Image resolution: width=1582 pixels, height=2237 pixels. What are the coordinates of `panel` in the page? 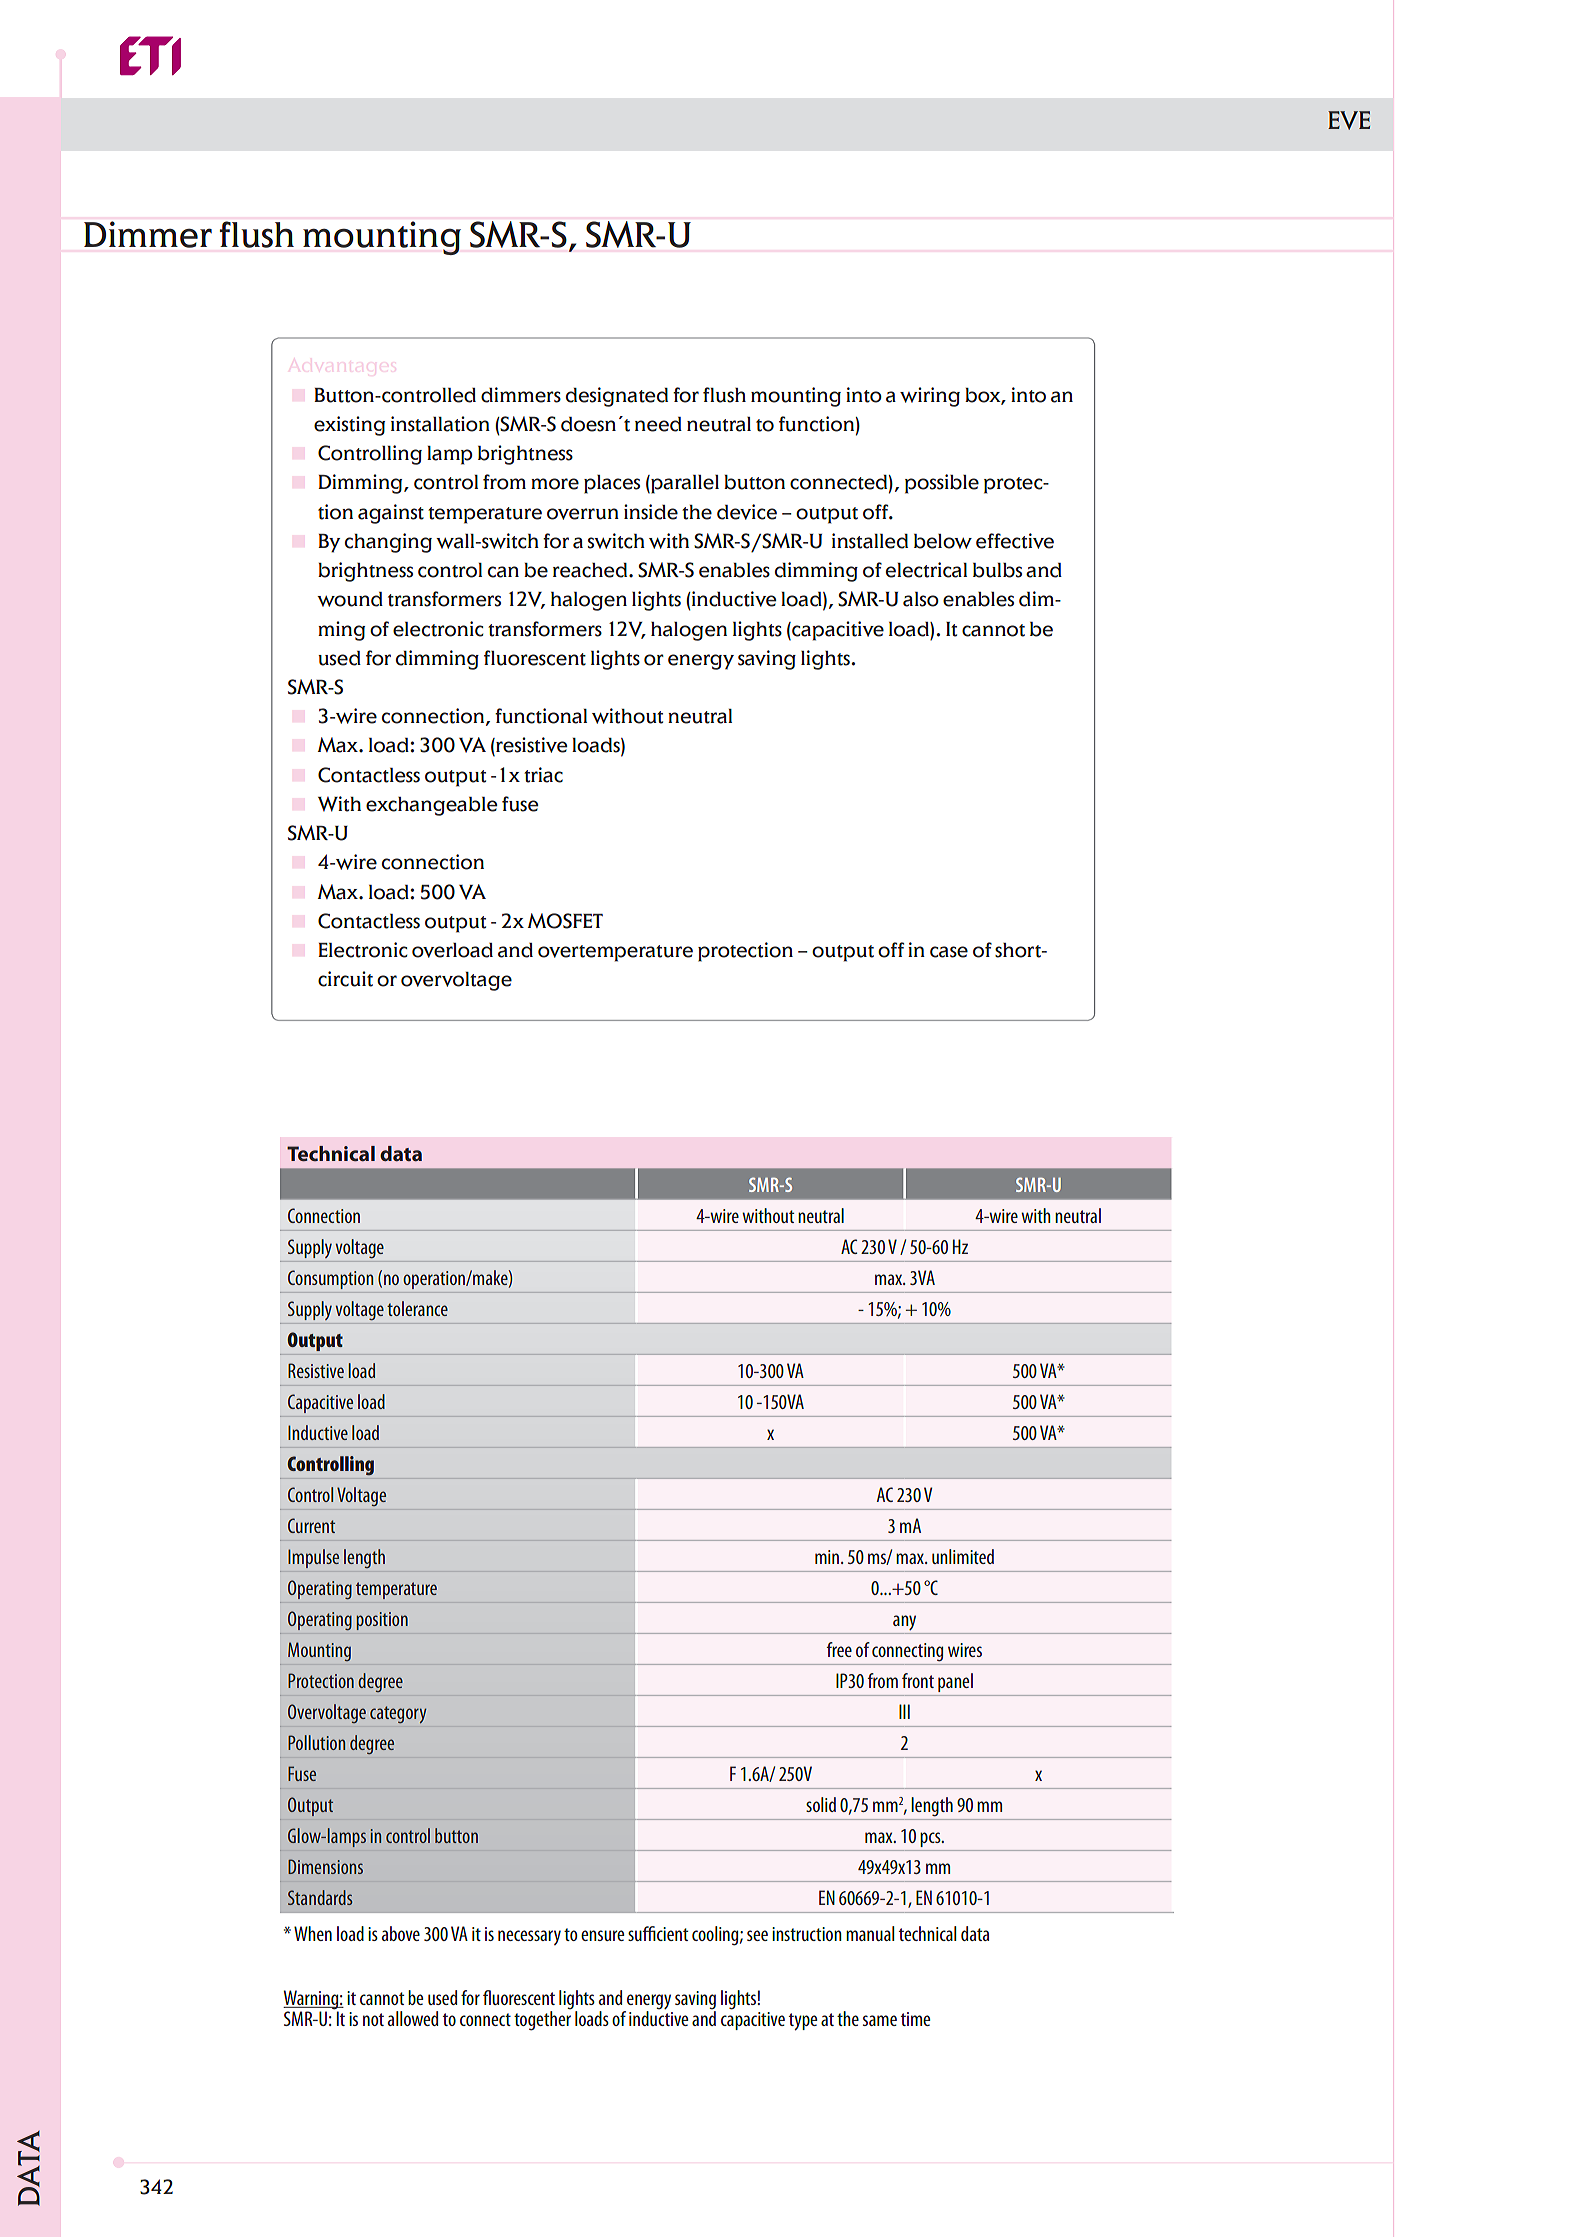 It's located at (955, 1682).
